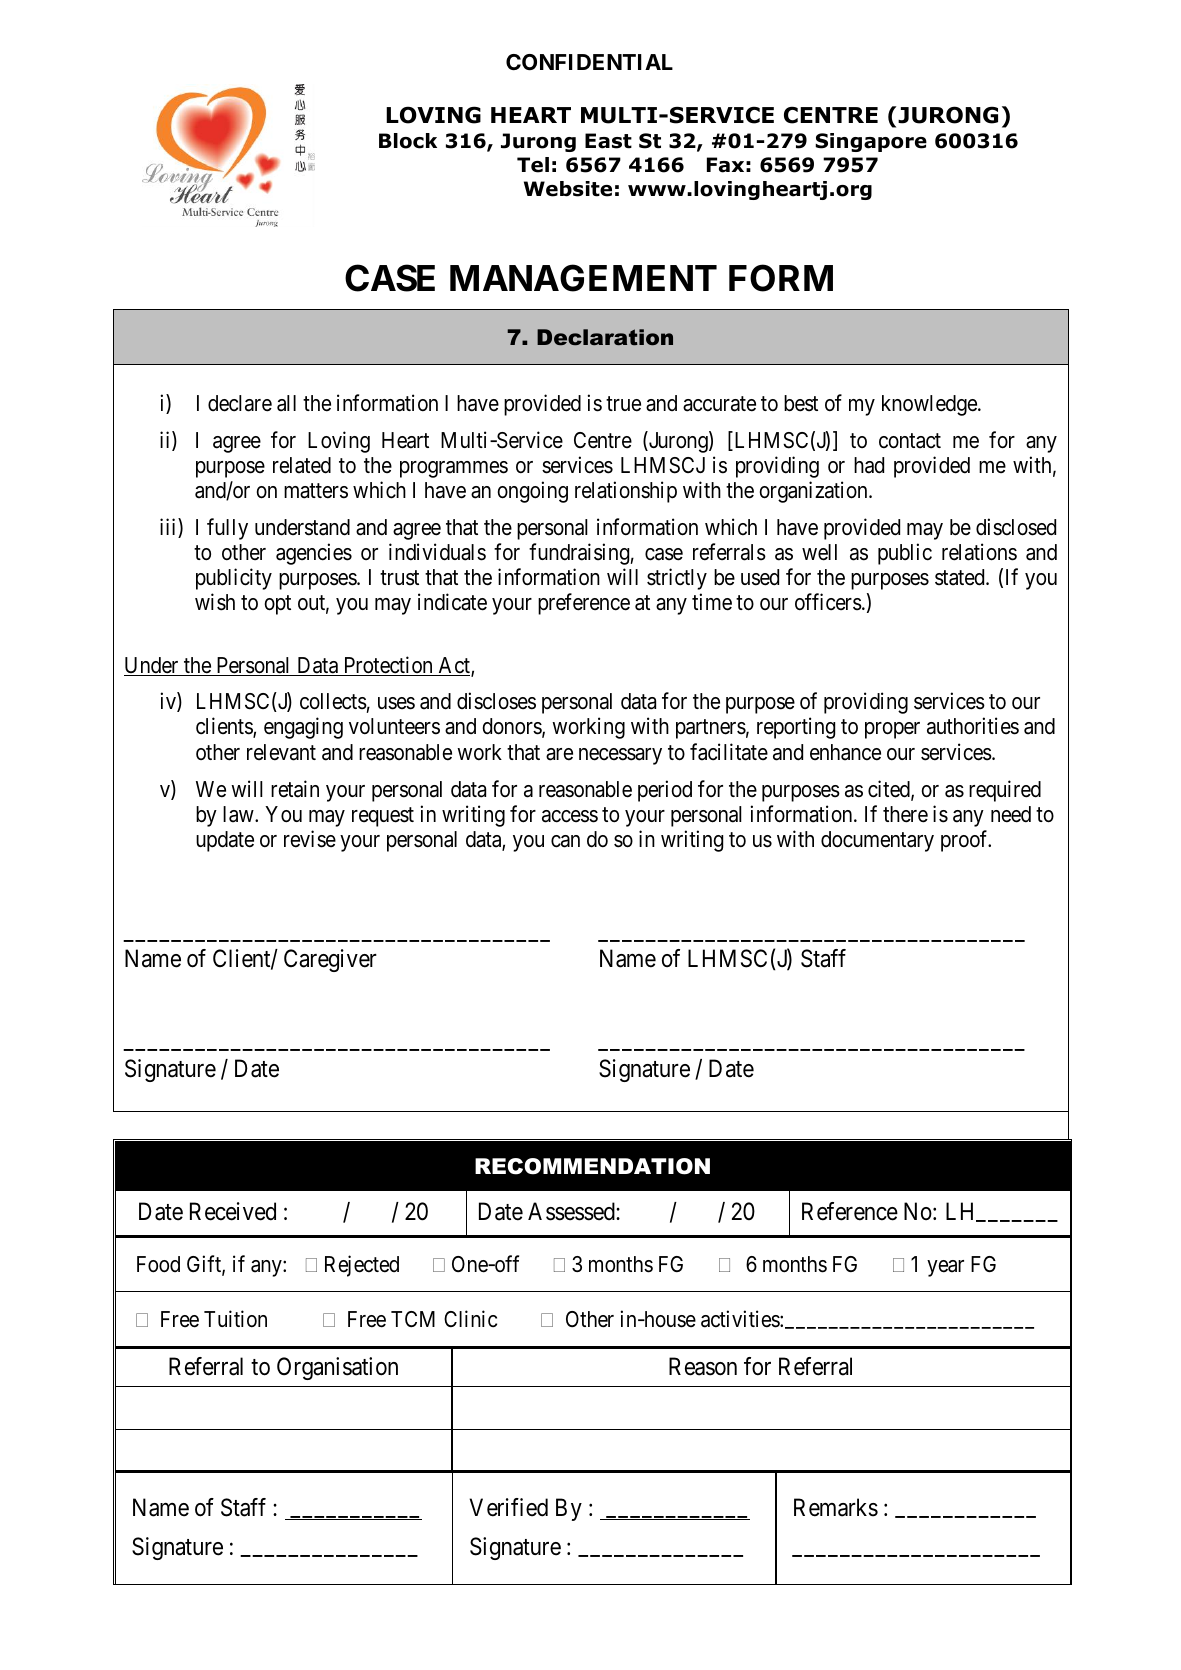 This screenshot has width=1181, height=1670. Describe the element at coordinates (910, 441) in the screenshot. I see `contact` at that location.
